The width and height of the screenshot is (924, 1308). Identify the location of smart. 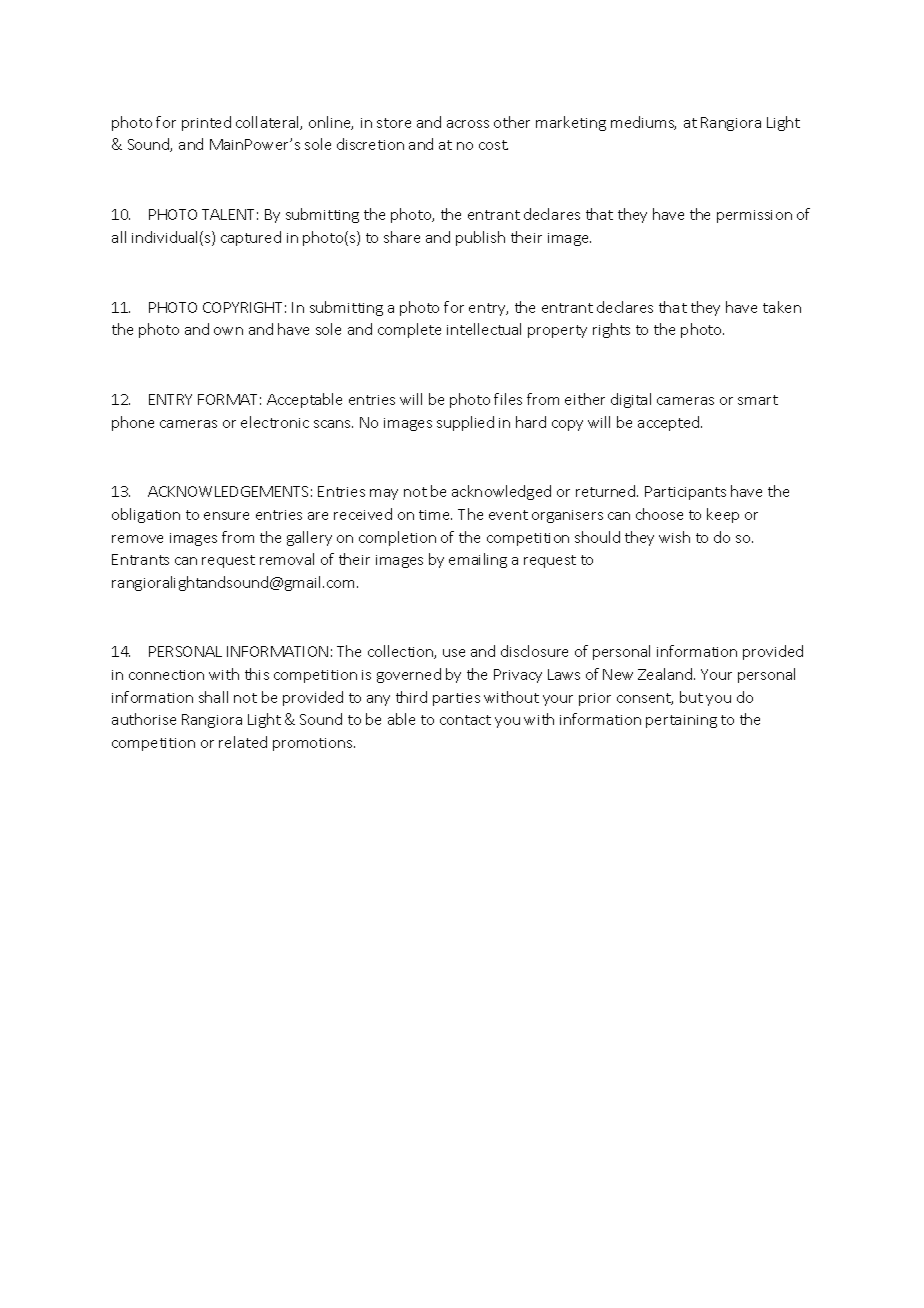
(758, 400).
